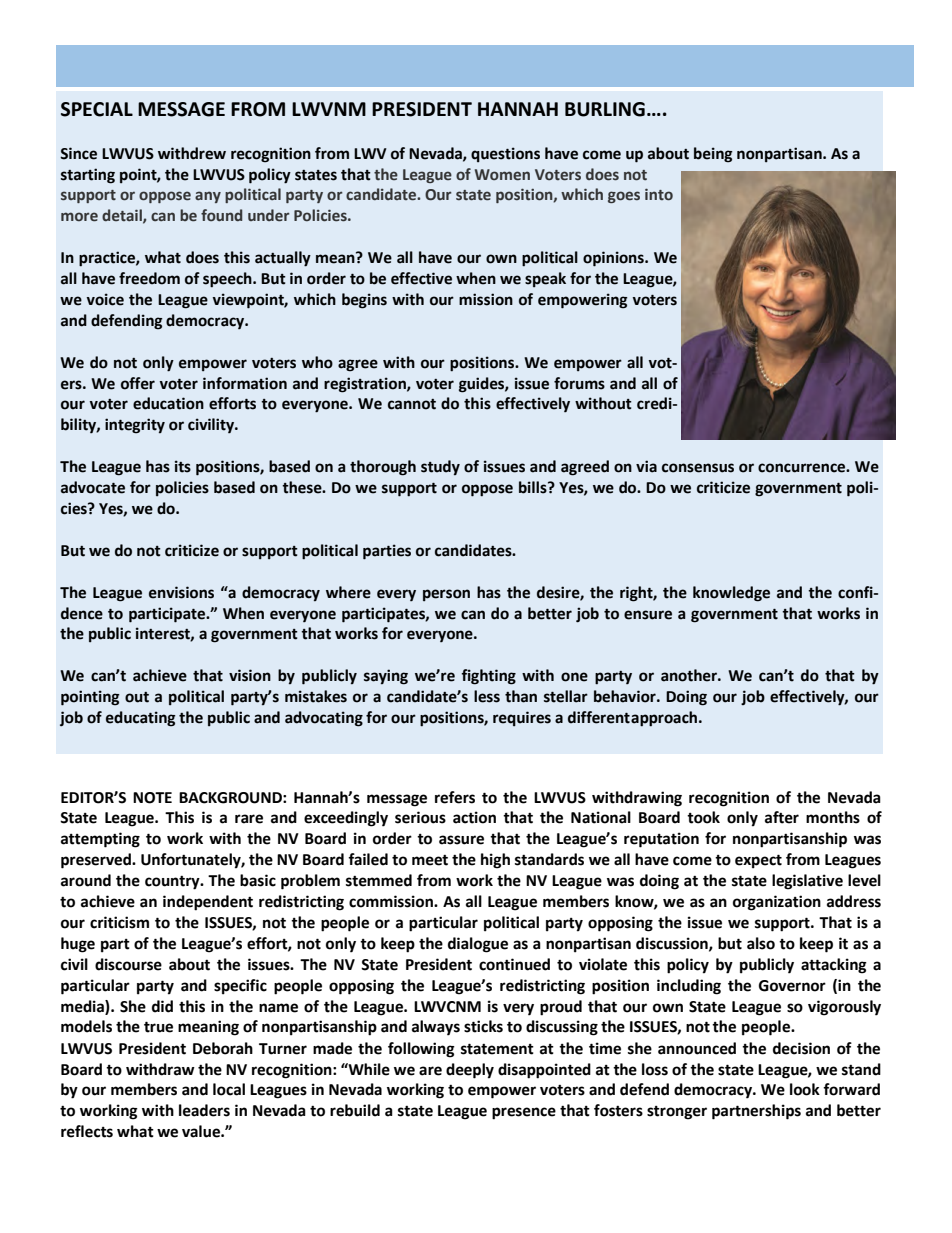  What do you see at coordinates (204, 1110) in the screenshot?
I see `leaders` at bounding box center [204, 1110].
